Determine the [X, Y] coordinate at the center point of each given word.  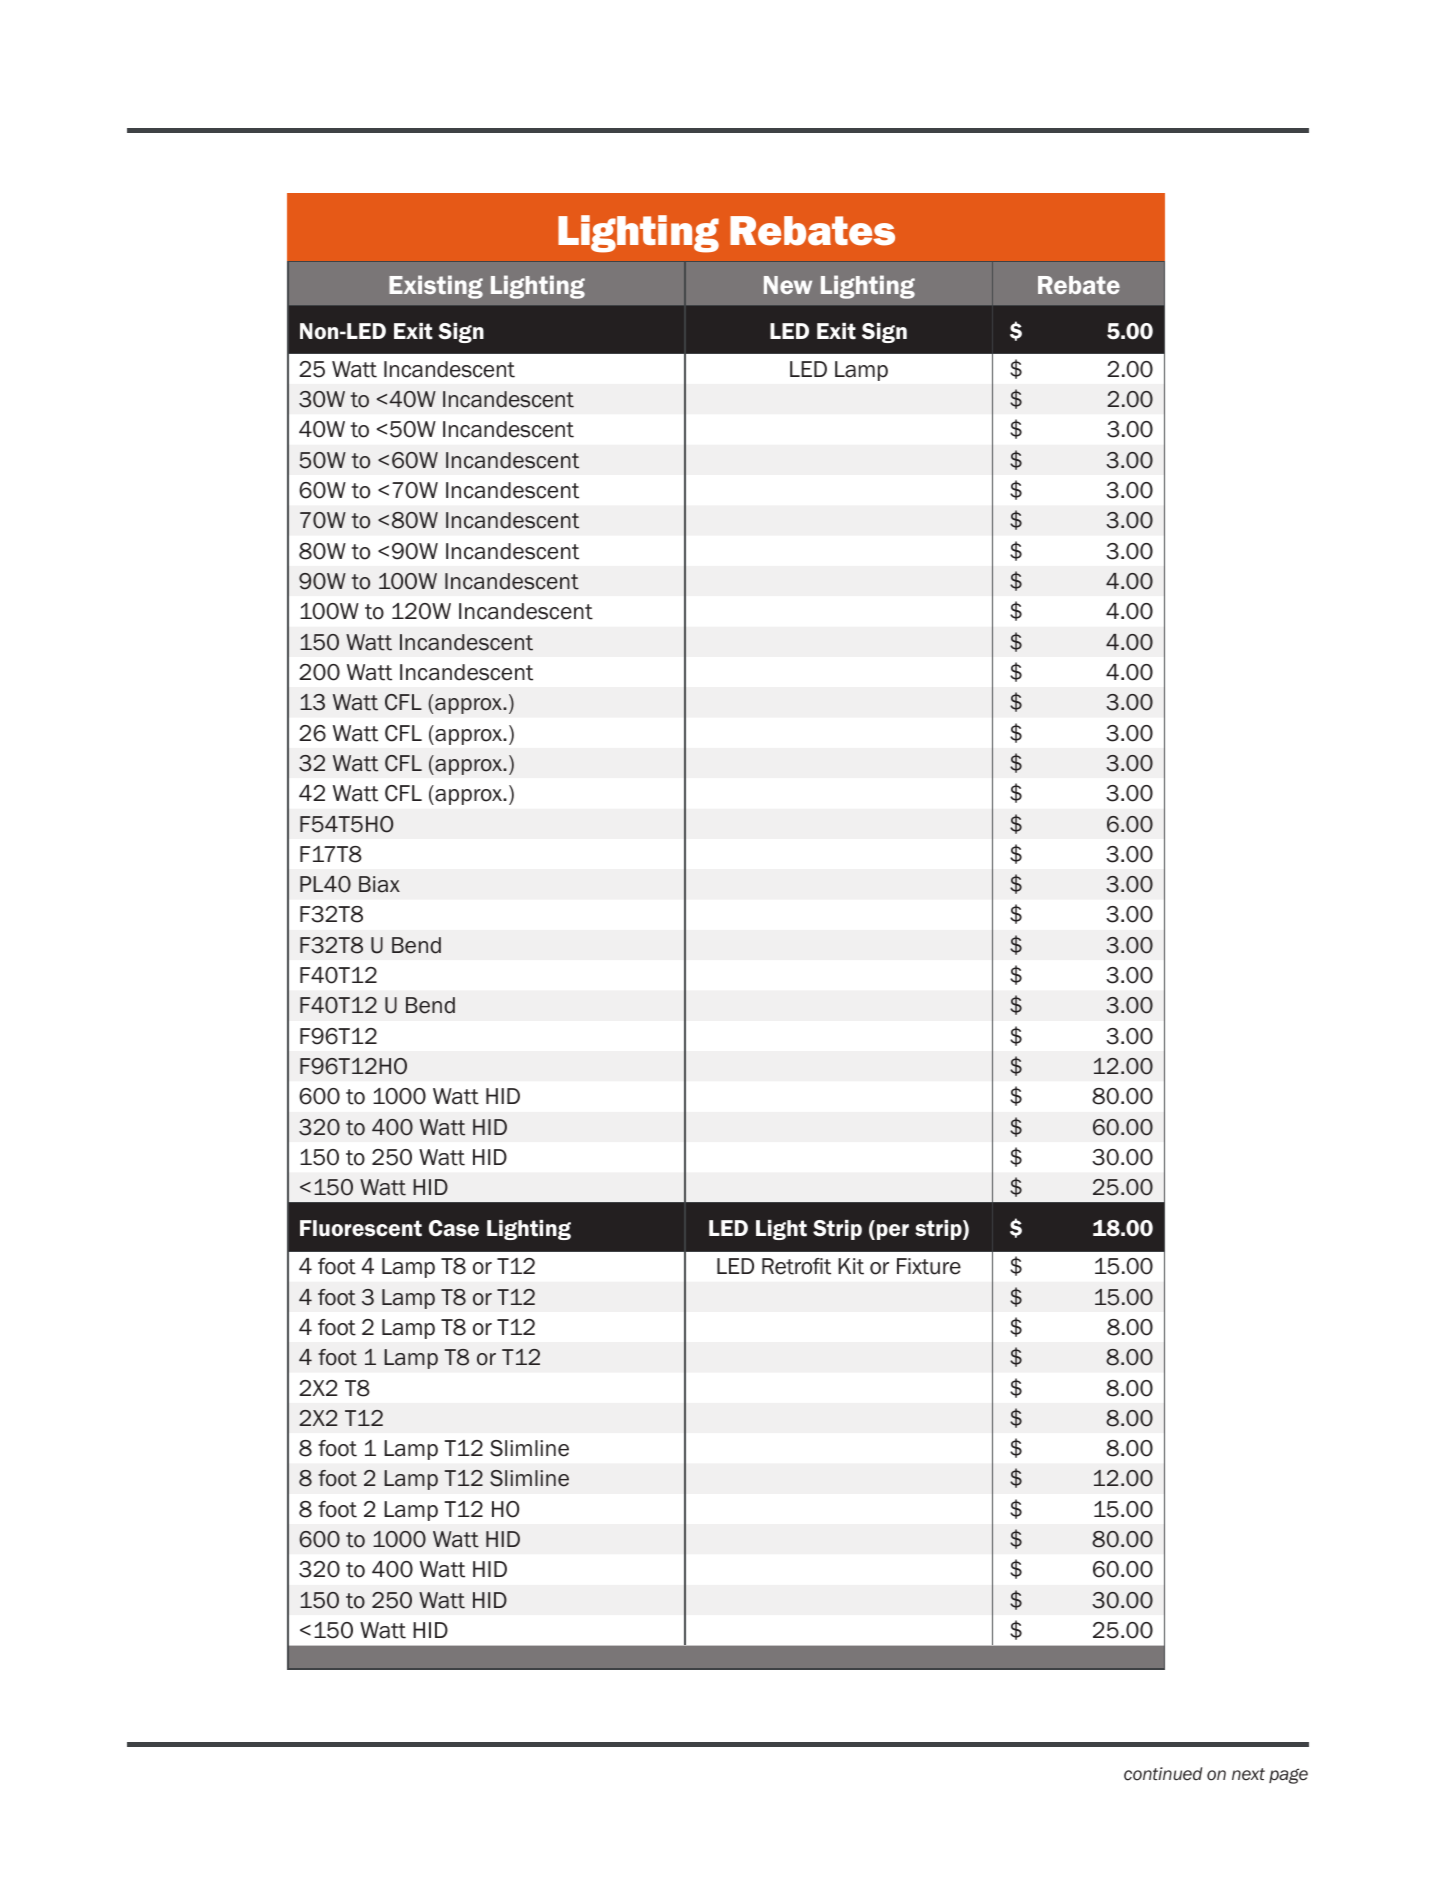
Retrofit [796, 1266]
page [1288, 1776]
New [788, 285]
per [891, 1232]
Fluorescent [361, 1228]
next [1248, 1774]
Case [454, 1228]
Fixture [929, 1266]
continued [1163, 1774]
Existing [436, 287]
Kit [851, 1266]
